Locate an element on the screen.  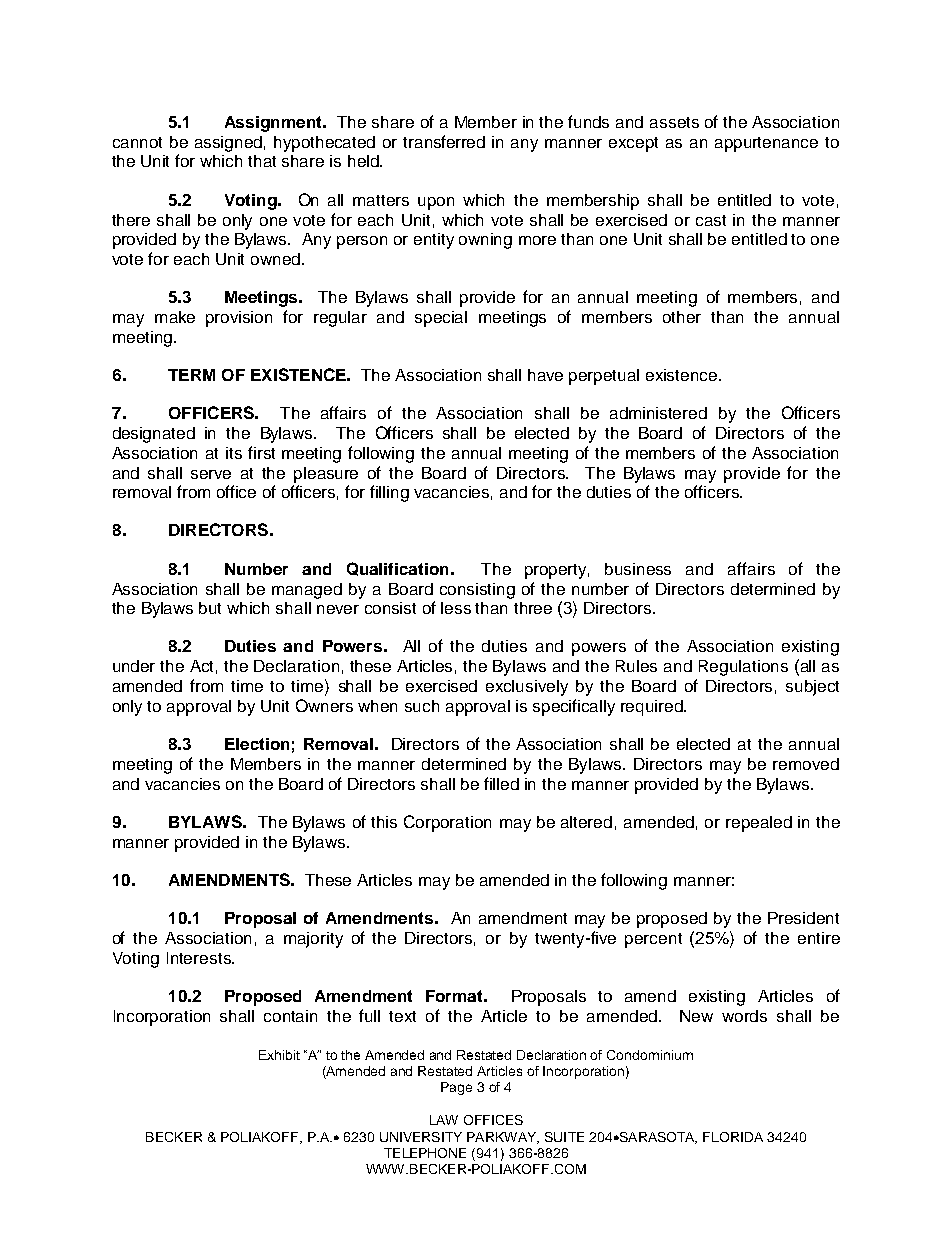
transferred is located at coordinates (444, 141).
